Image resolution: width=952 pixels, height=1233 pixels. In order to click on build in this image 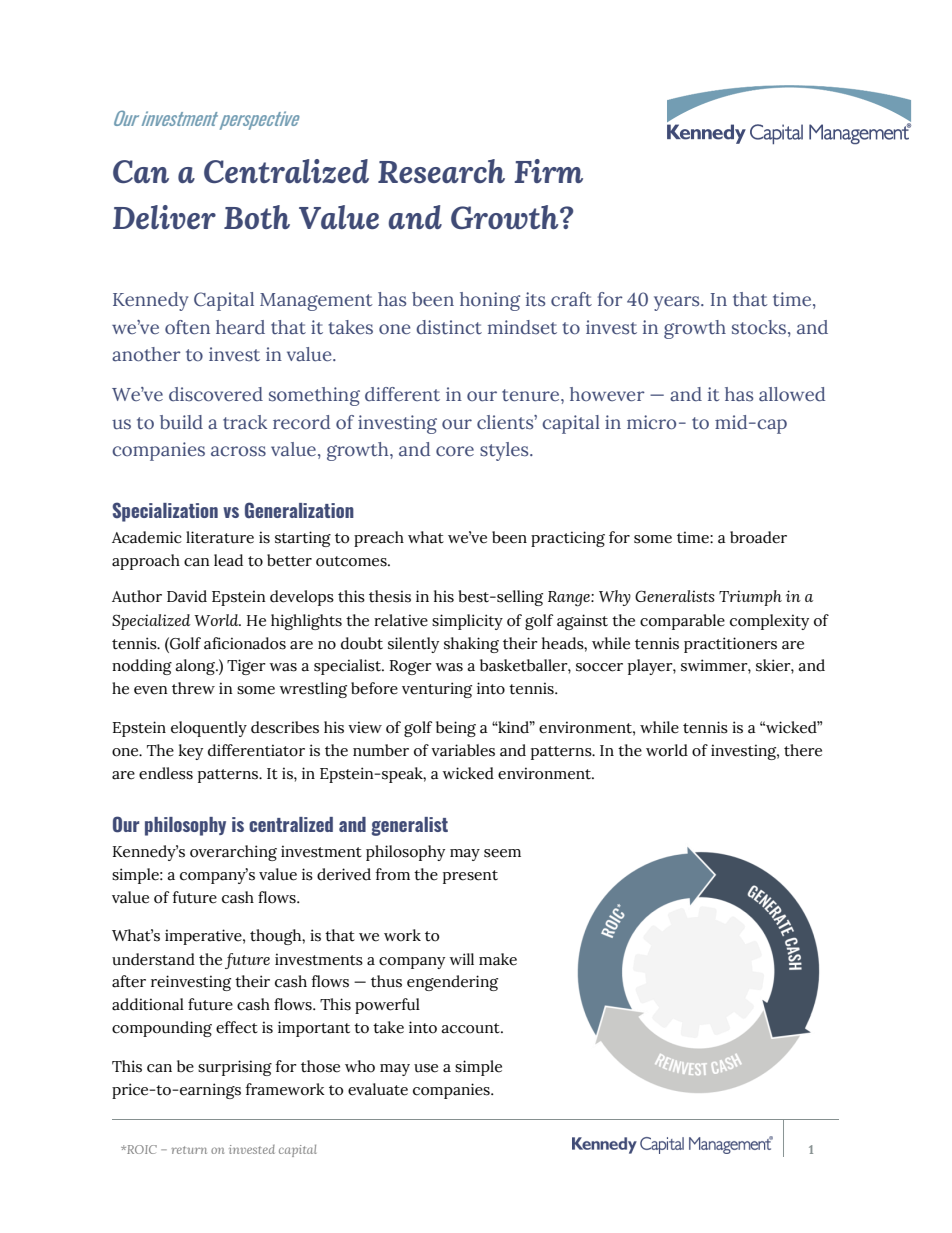, I will do `click(181, 422)`.
